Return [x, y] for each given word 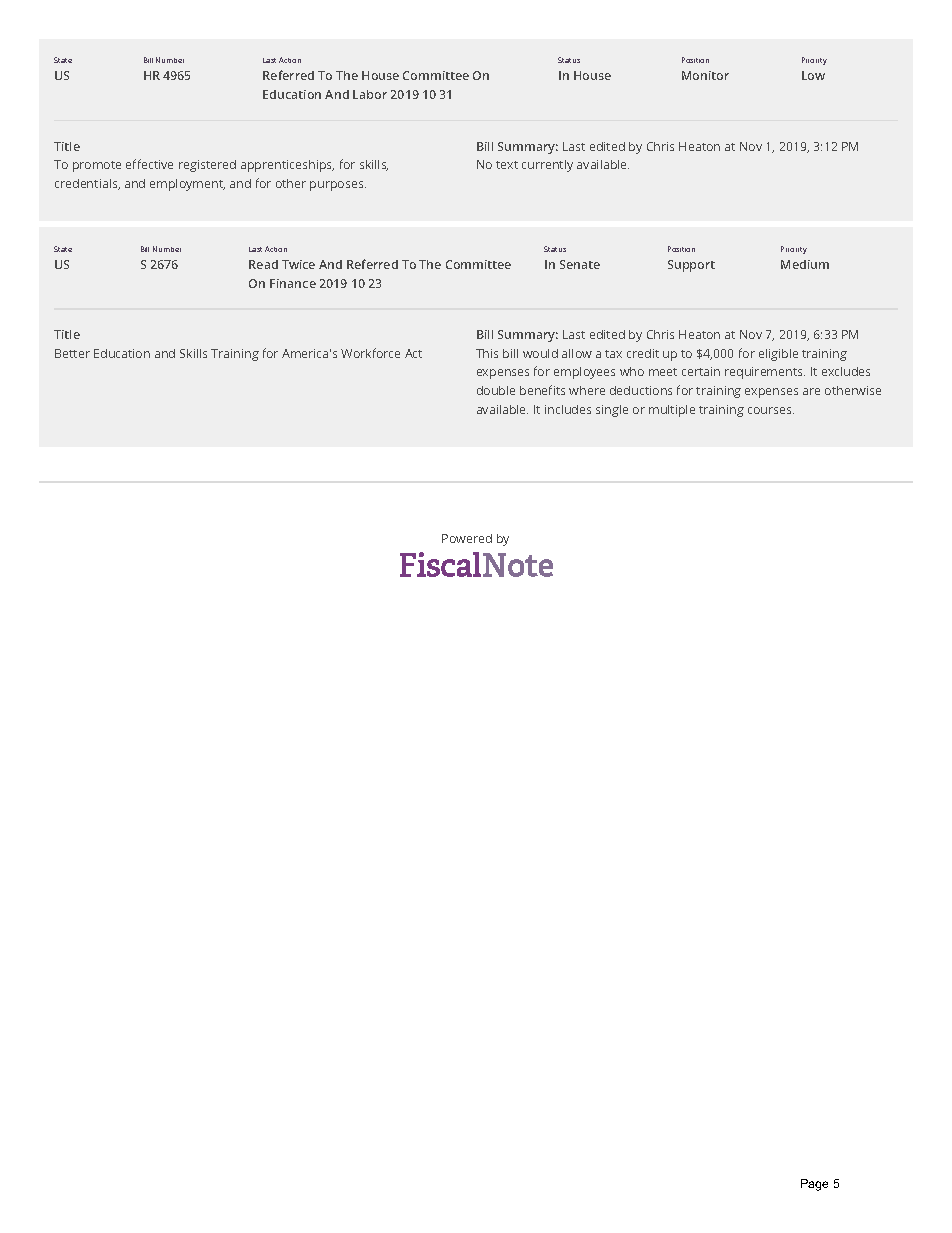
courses [771, 410]
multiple [672, 411]
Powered [467, 538]
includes [568, 409]
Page [814, 1185]
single [612, 411]
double [496, 390]
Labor [370, 94]
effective [149, 164]
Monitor [705, 75]
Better [72, 353]
